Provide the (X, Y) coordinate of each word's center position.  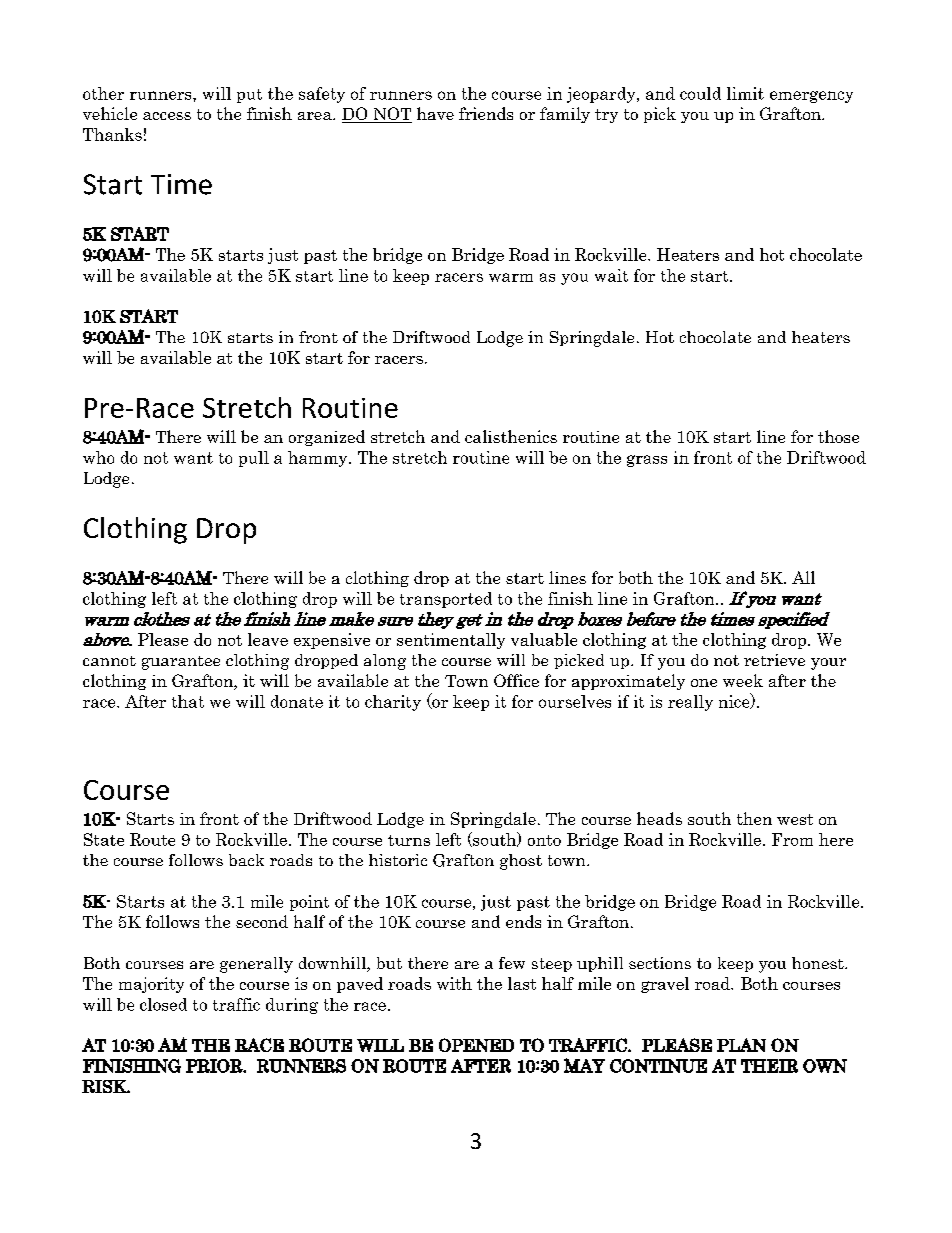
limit (745, 93)
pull (254, 459)
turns (409, 840)
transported (446, 600)
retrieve (774, 660)
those (838, 436)
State (104, 839)
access (167, 116)
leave (268, 639)
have (435, 113)
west (795, 819)
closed (163, 1004)
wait (611, 275)
